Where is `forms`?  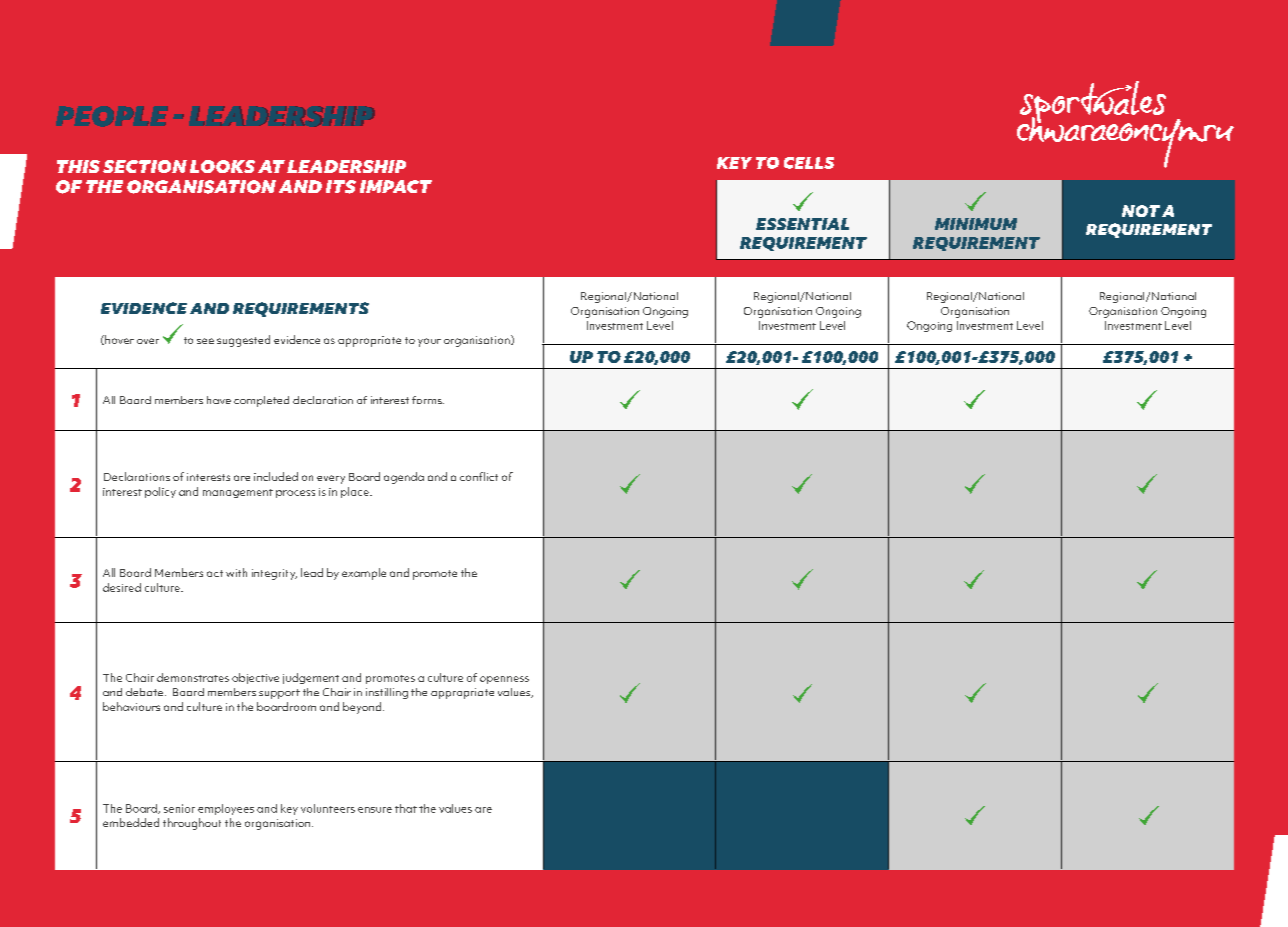 forms is located at coordinates (428, 400).
